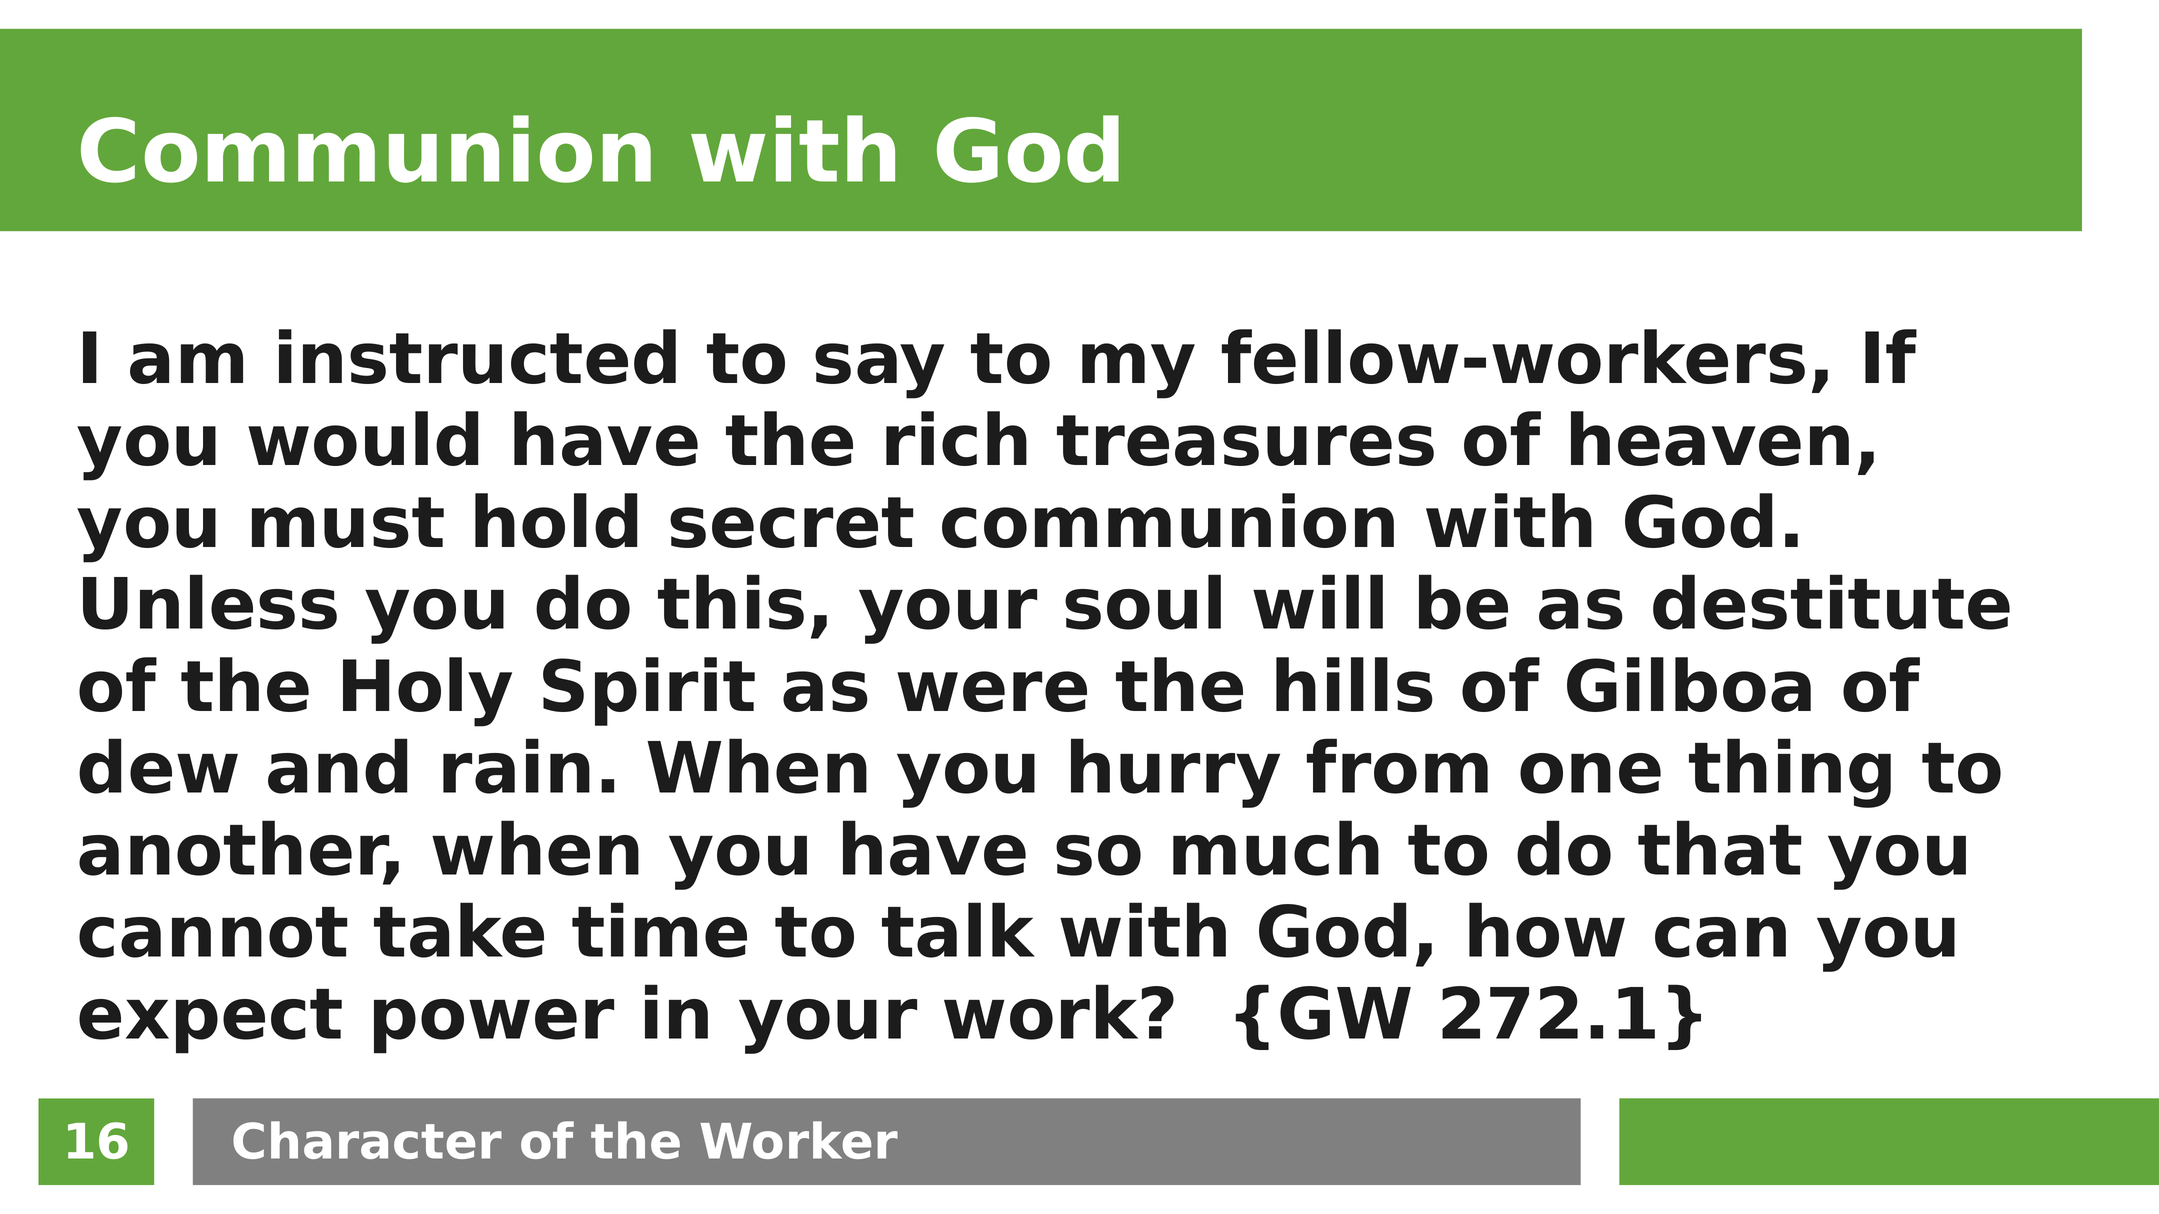 Image resolution: width=2159 pixels, height=1214 pixels. What do you see at coordinates (958, 930) in the screenshot?
I see `talk` at bounding box center [958, 930].
